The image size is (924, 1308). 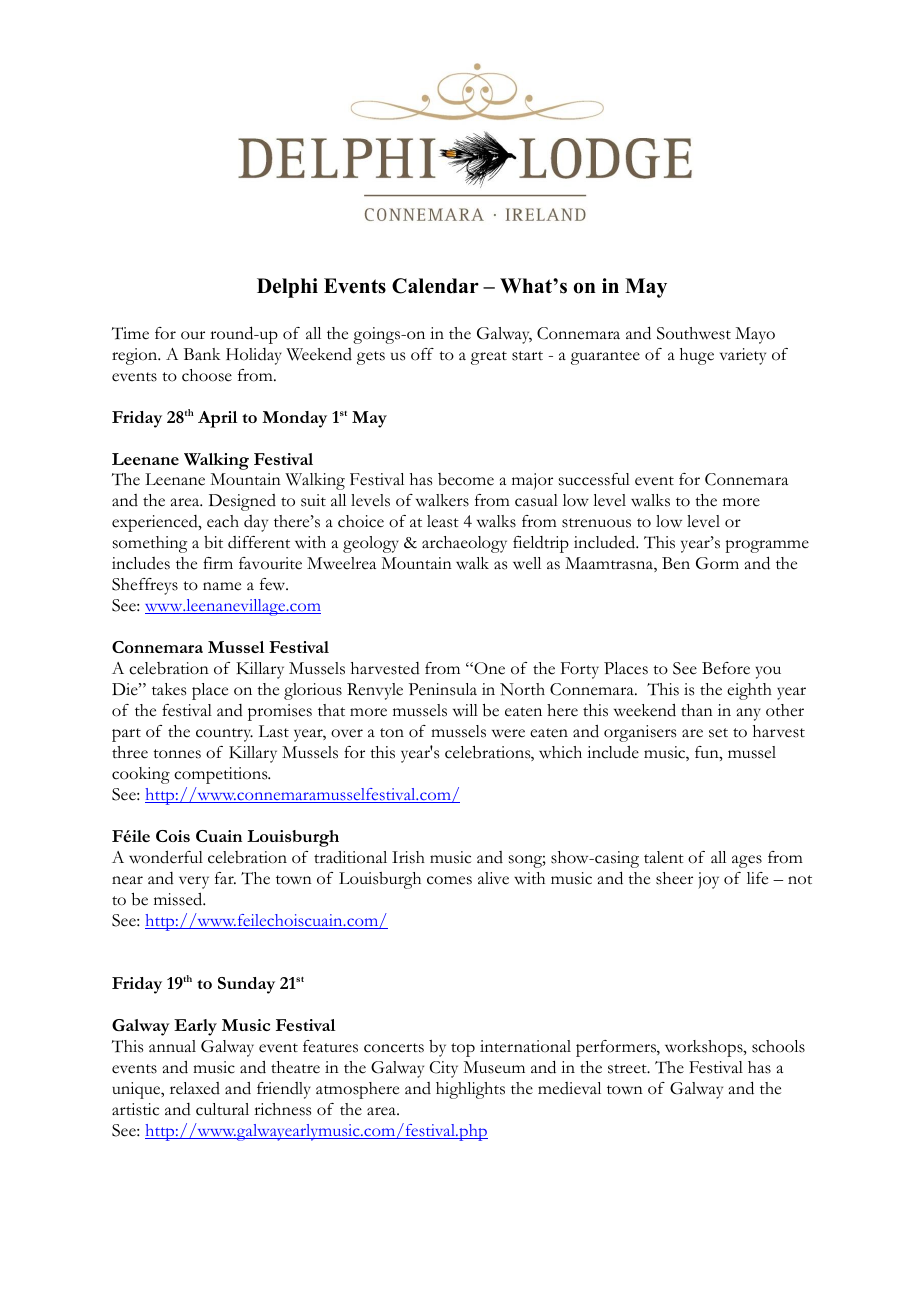 I want to click on than, so click(x=697, y=710).
